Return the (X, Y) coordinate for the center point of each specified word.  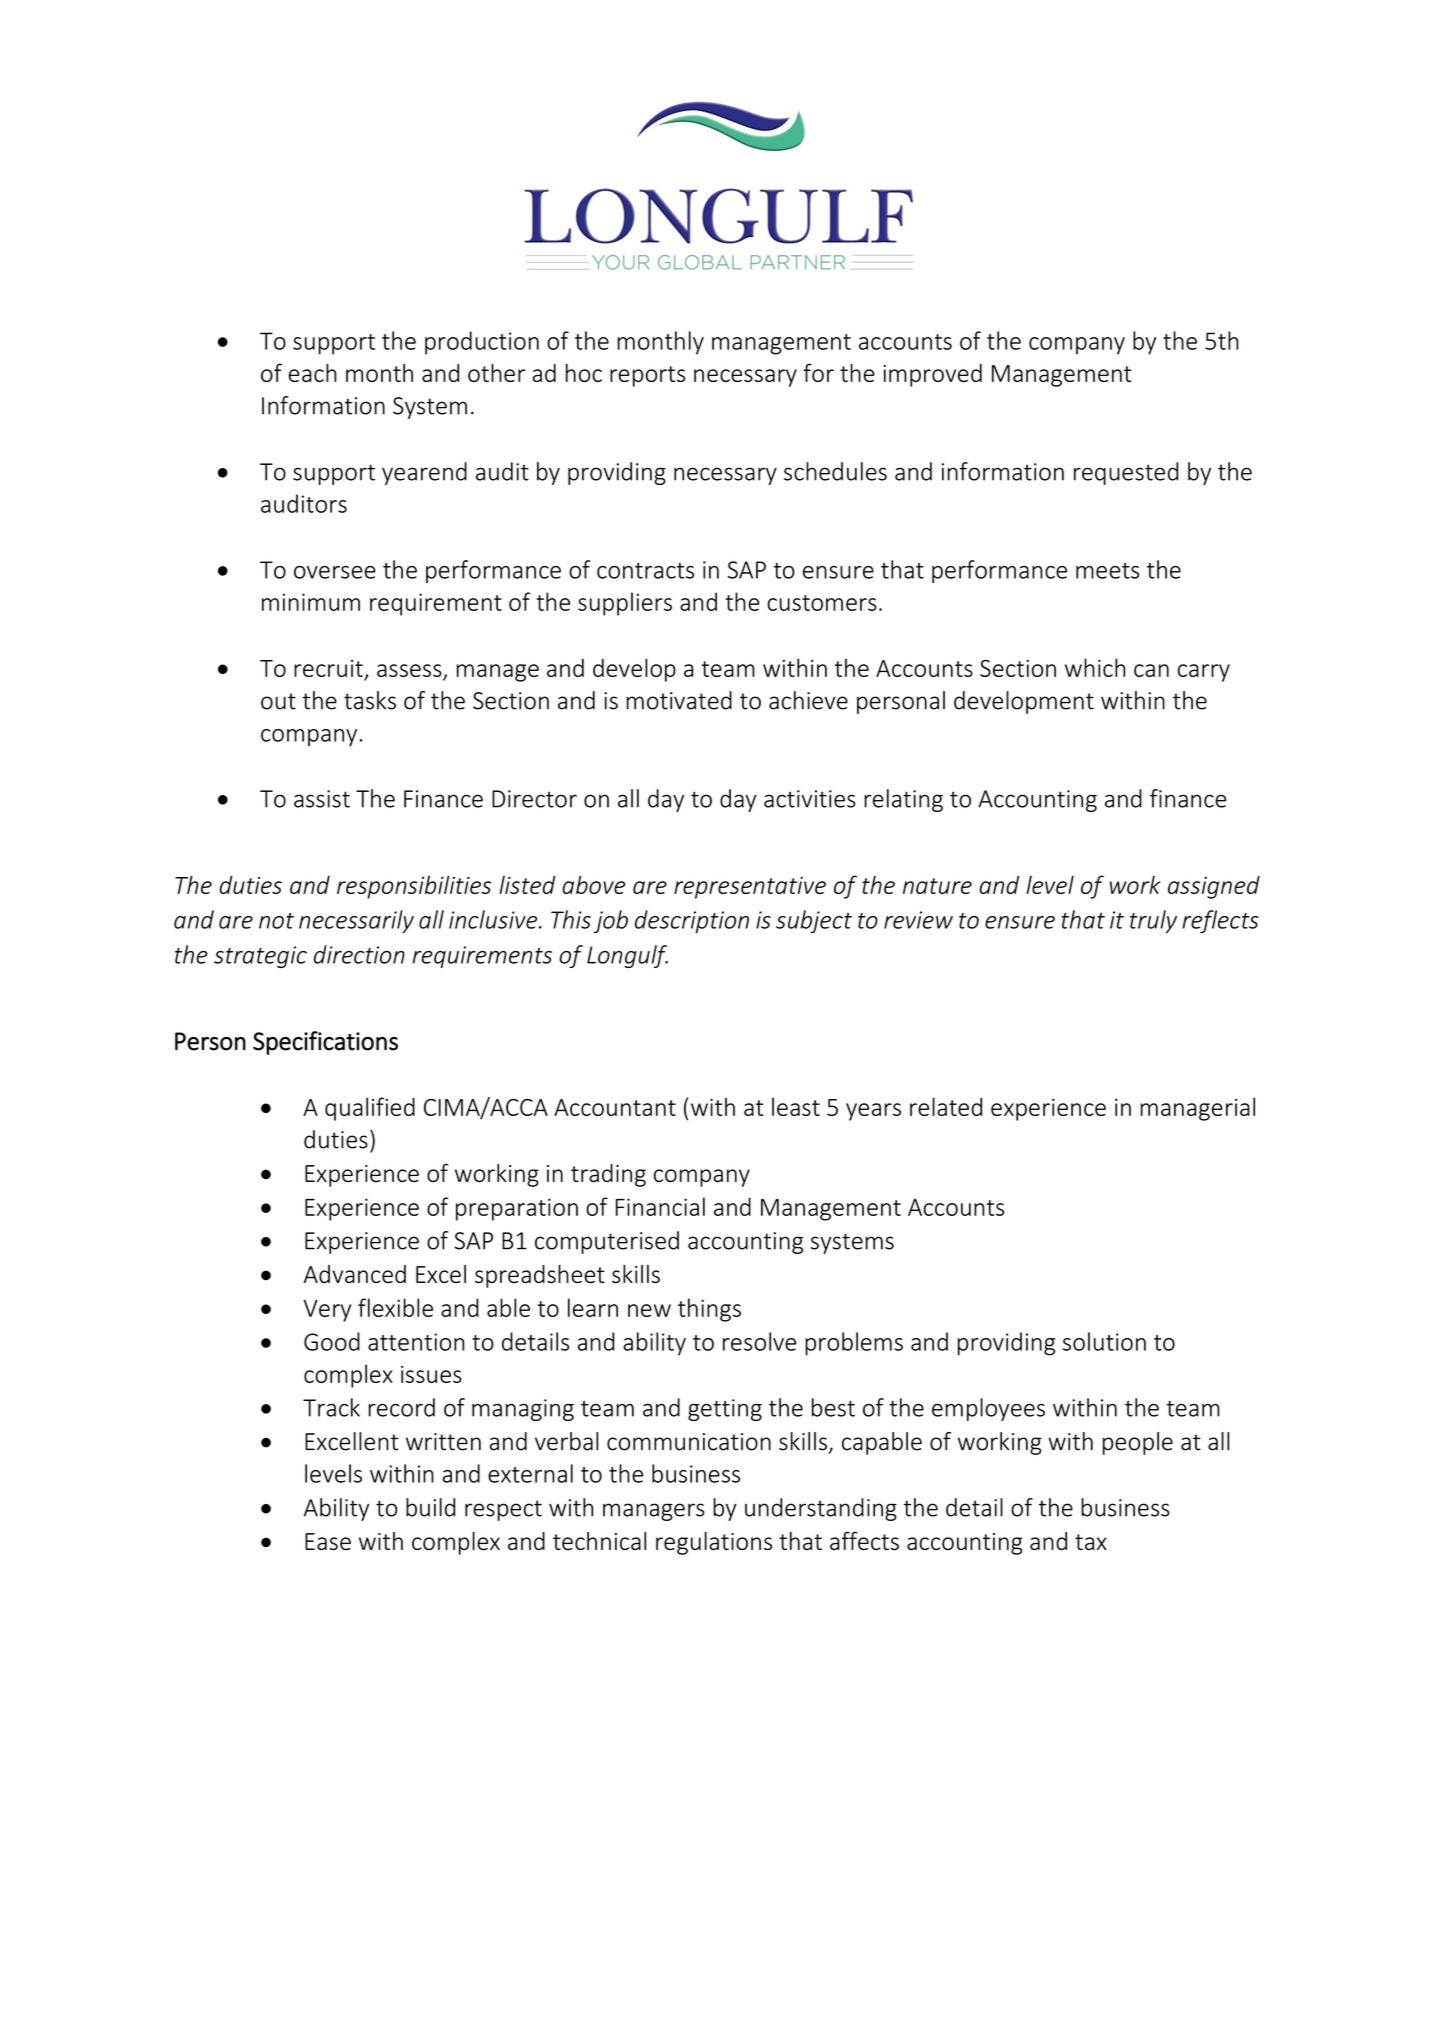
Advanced (355, 1274)
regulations (714, 1543)
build (430, 1507)
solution (1104, 1341)
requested (1126, 473)
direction (359, 954)
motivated (679, 700)
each (313, 372)
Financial (660, 1206)
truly (1153, 922)
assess (409, 670)
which (1095, 667)
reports (647, 376)
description (692, 921)
